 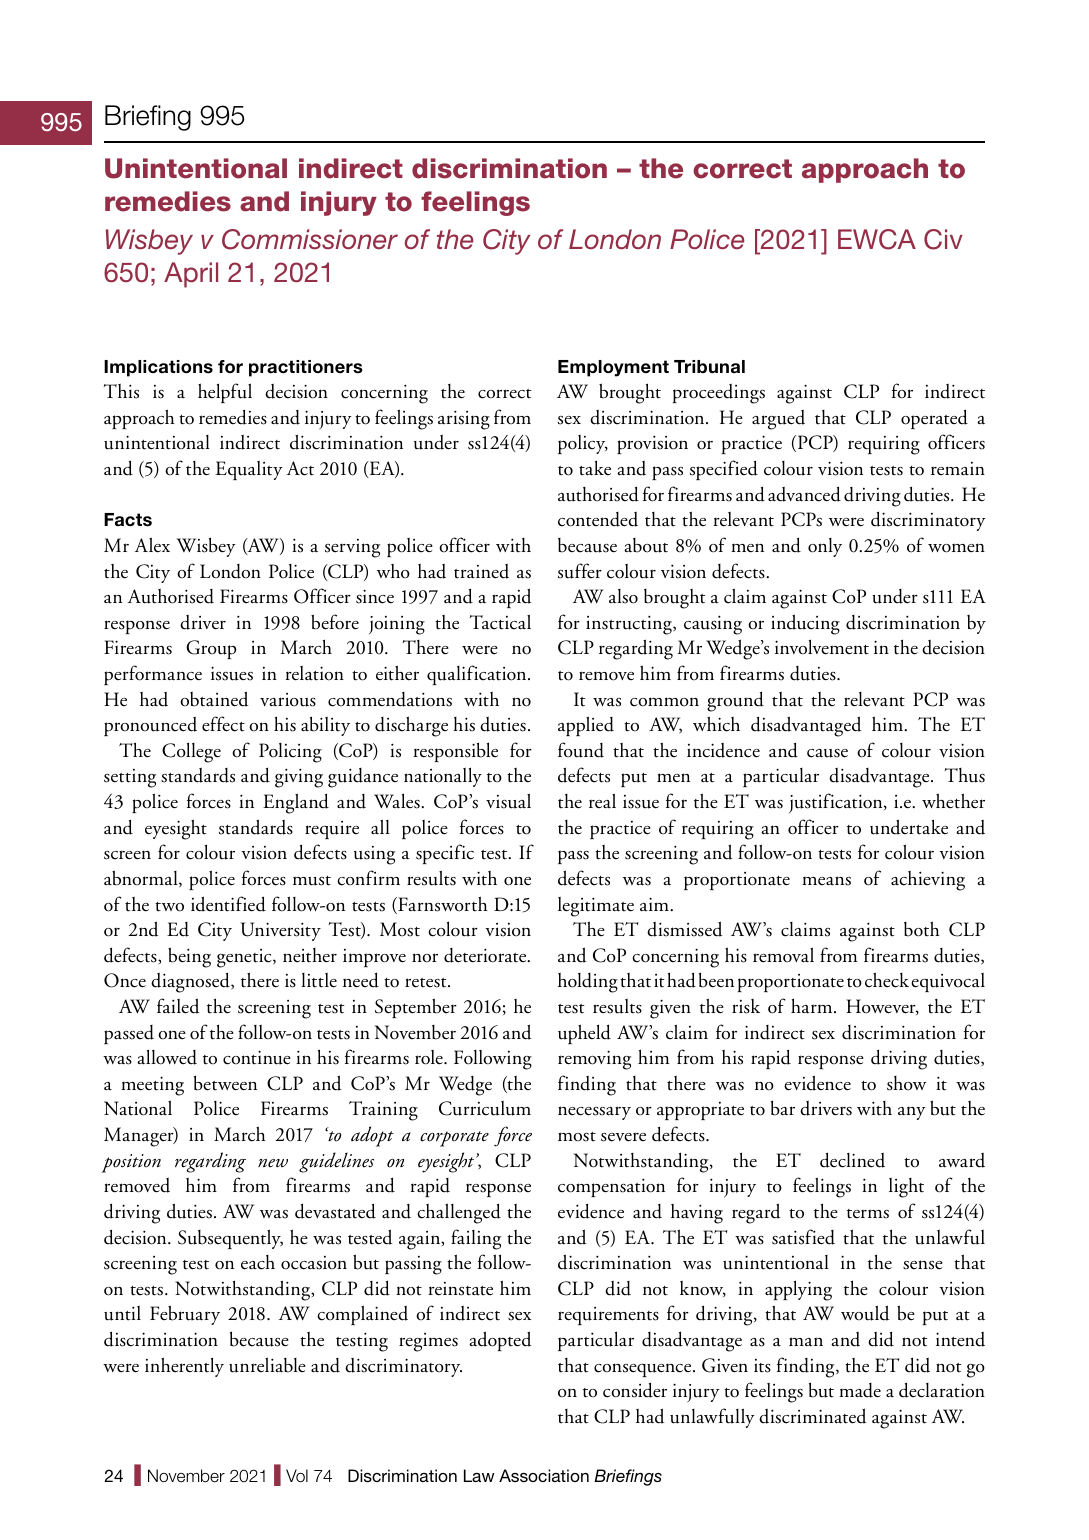 I want to click on Civ, so click(x=943, y=239).
